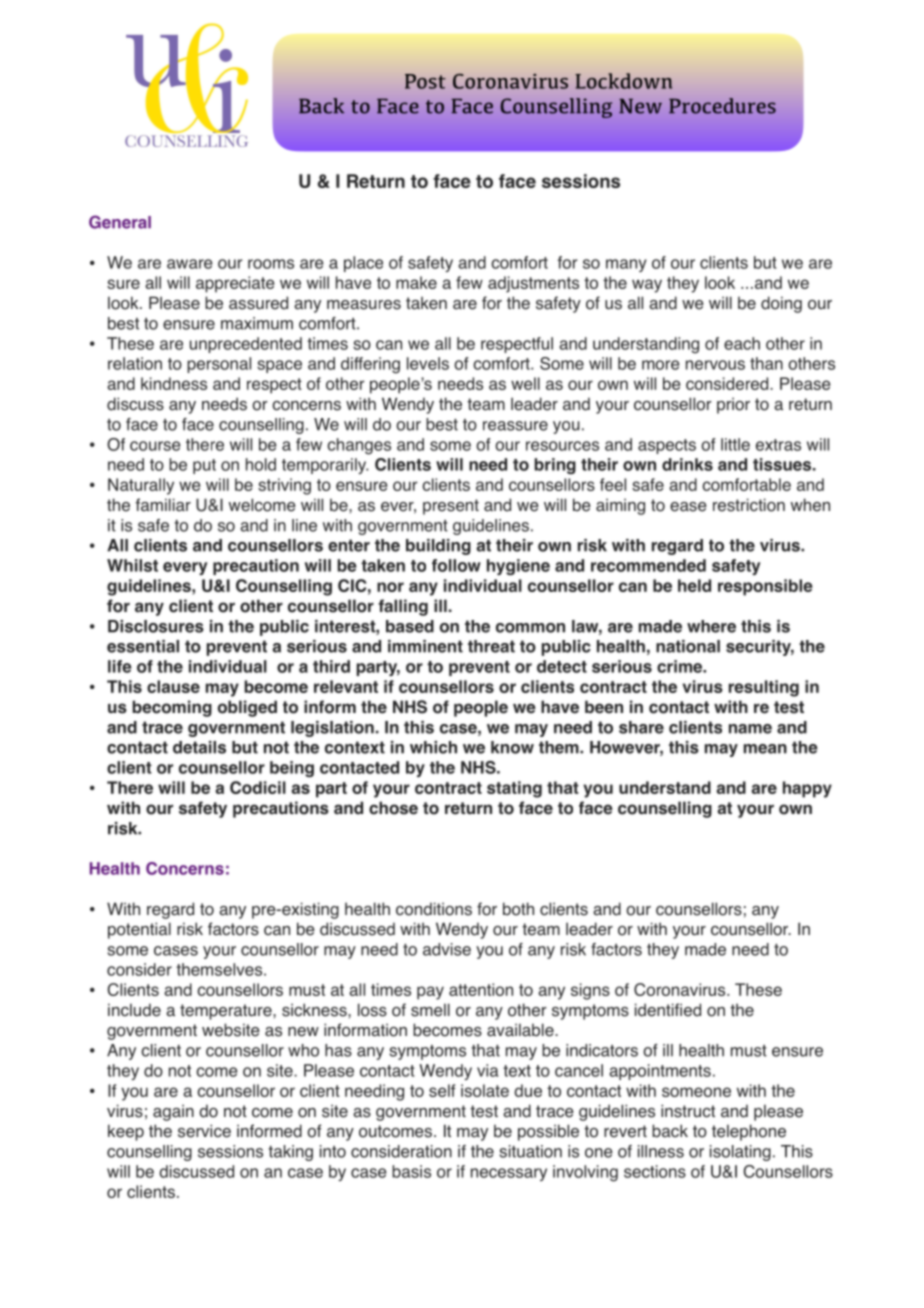 This screenshot has height=1308, width=924. What do you see at coordinates (509, 1174) in the screenshot?
I see `necessary` at bounding box center [509, 1174].
